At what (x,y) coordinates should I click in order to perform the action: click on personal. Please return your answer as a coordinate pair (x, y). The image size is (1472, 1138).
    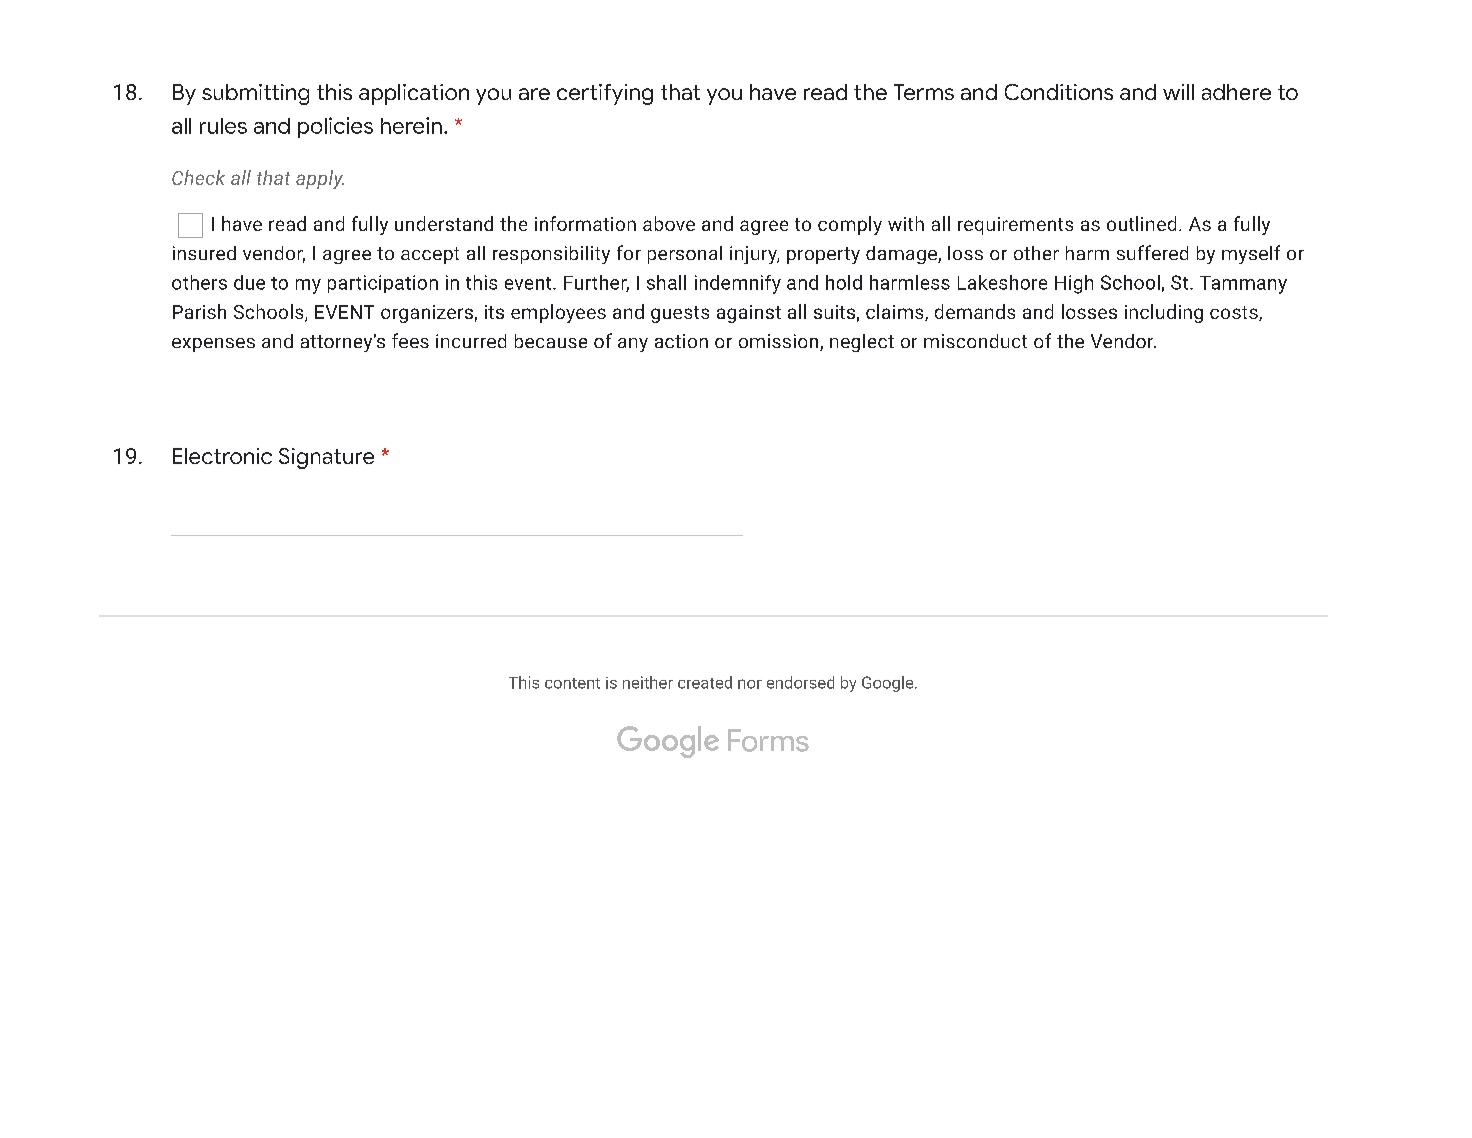
    Looking at the image, I should click on (685, 255).
